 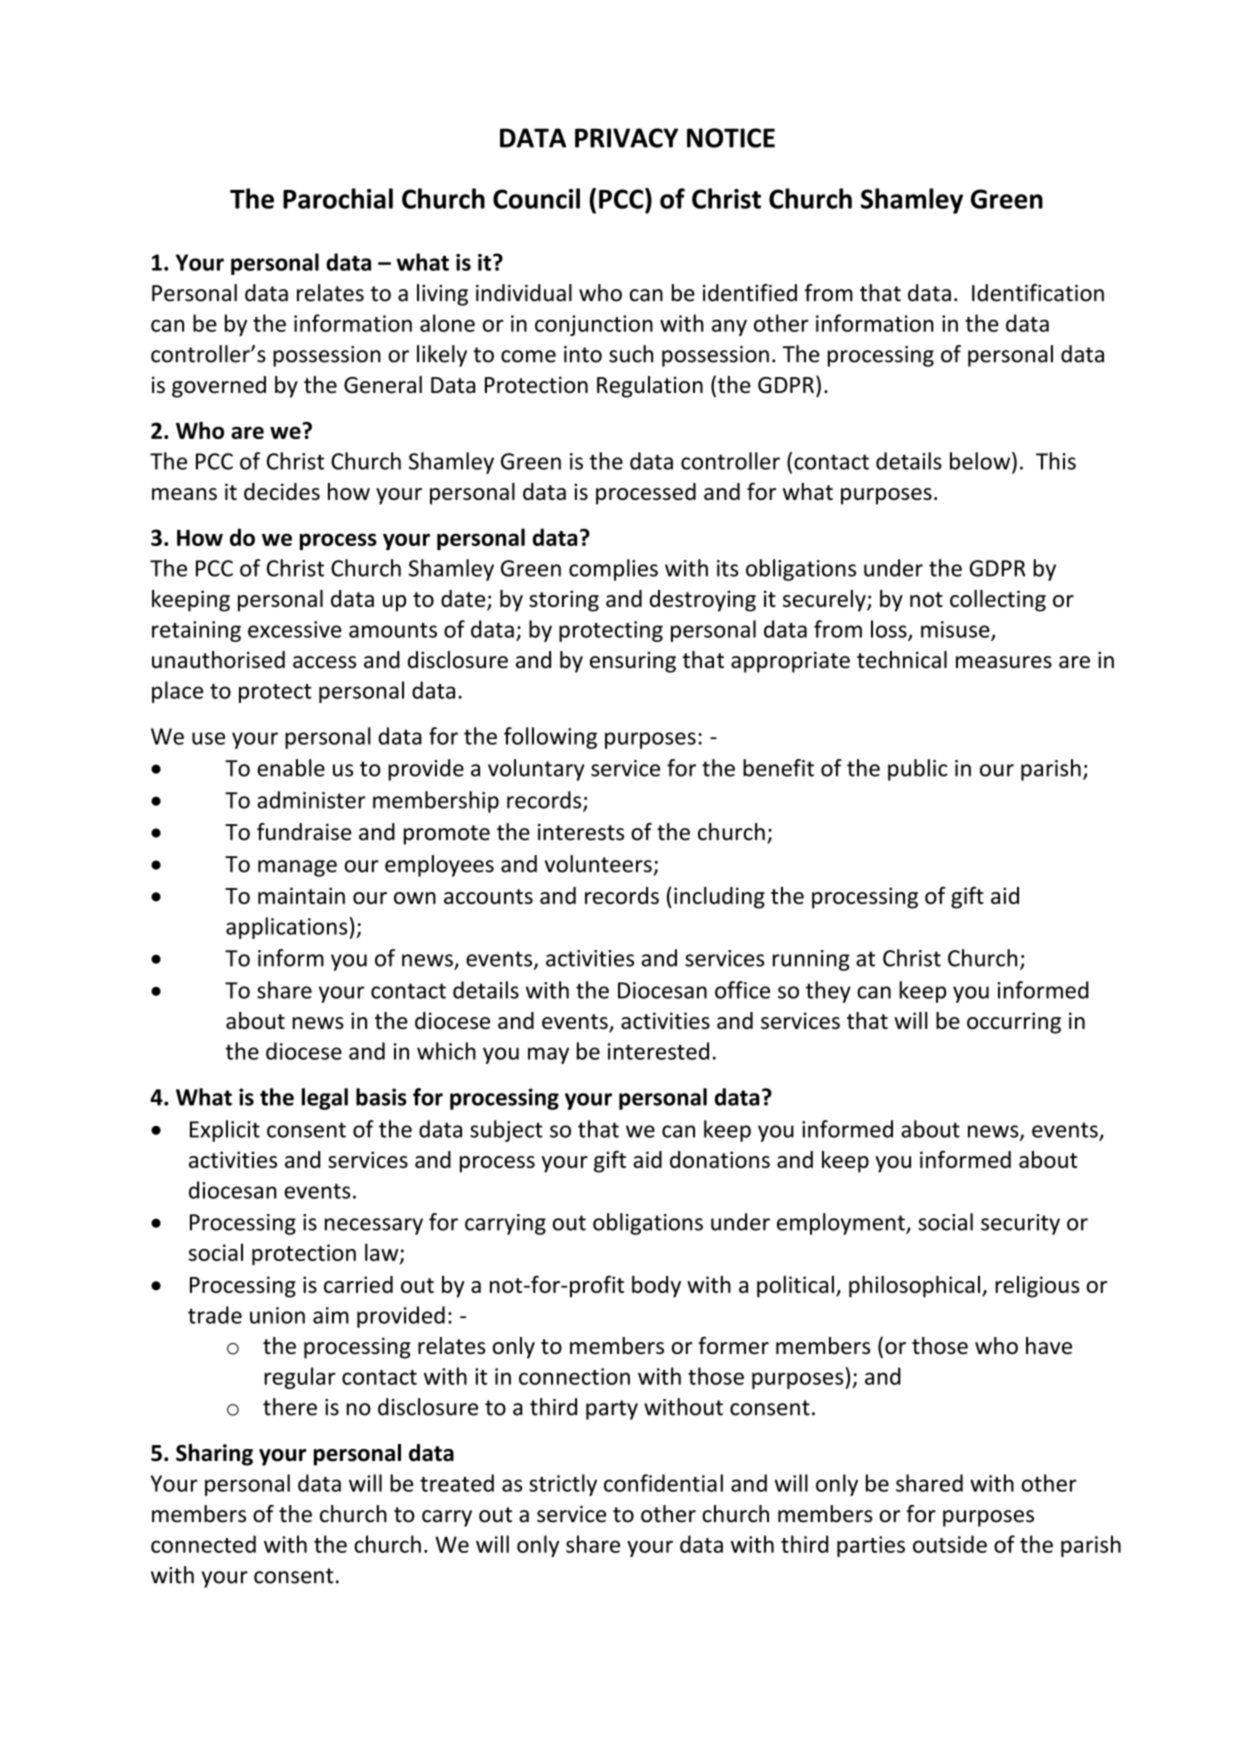 I want to click on confidential, so click(x=663, y=1483).
